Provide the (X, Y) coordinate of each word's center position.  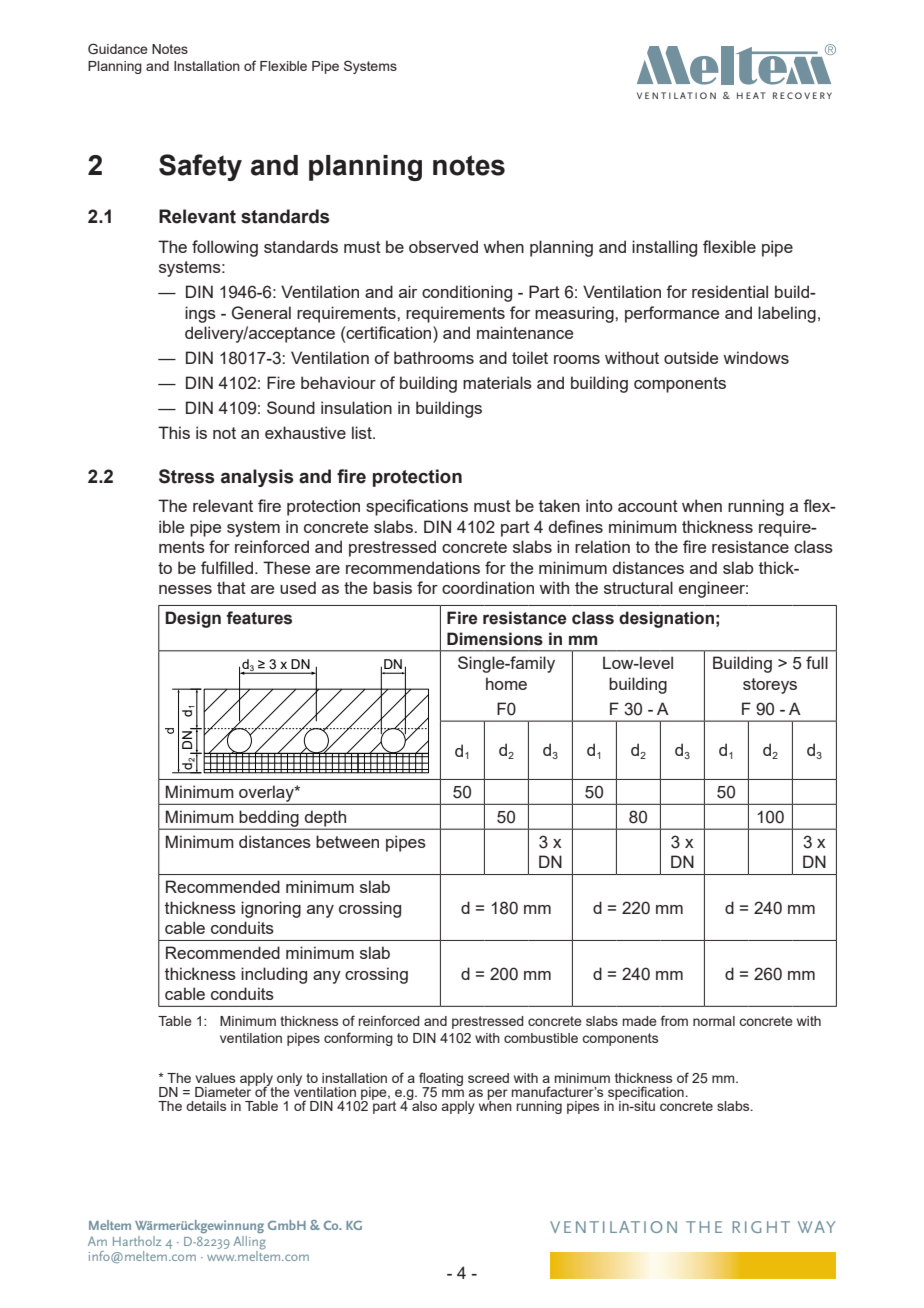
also (423, 1105)
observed (443, 246)
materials (497, 382)
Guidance (118, 48)
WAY (816, 1227)
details (206, 1106)
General (261, 313)
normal (714, 1021)
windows (756, 357)
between (347, 841)
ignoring (271, 909)
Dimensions (495, 639)
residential (730, 291)
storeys (770, 686)
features (259, 618)
